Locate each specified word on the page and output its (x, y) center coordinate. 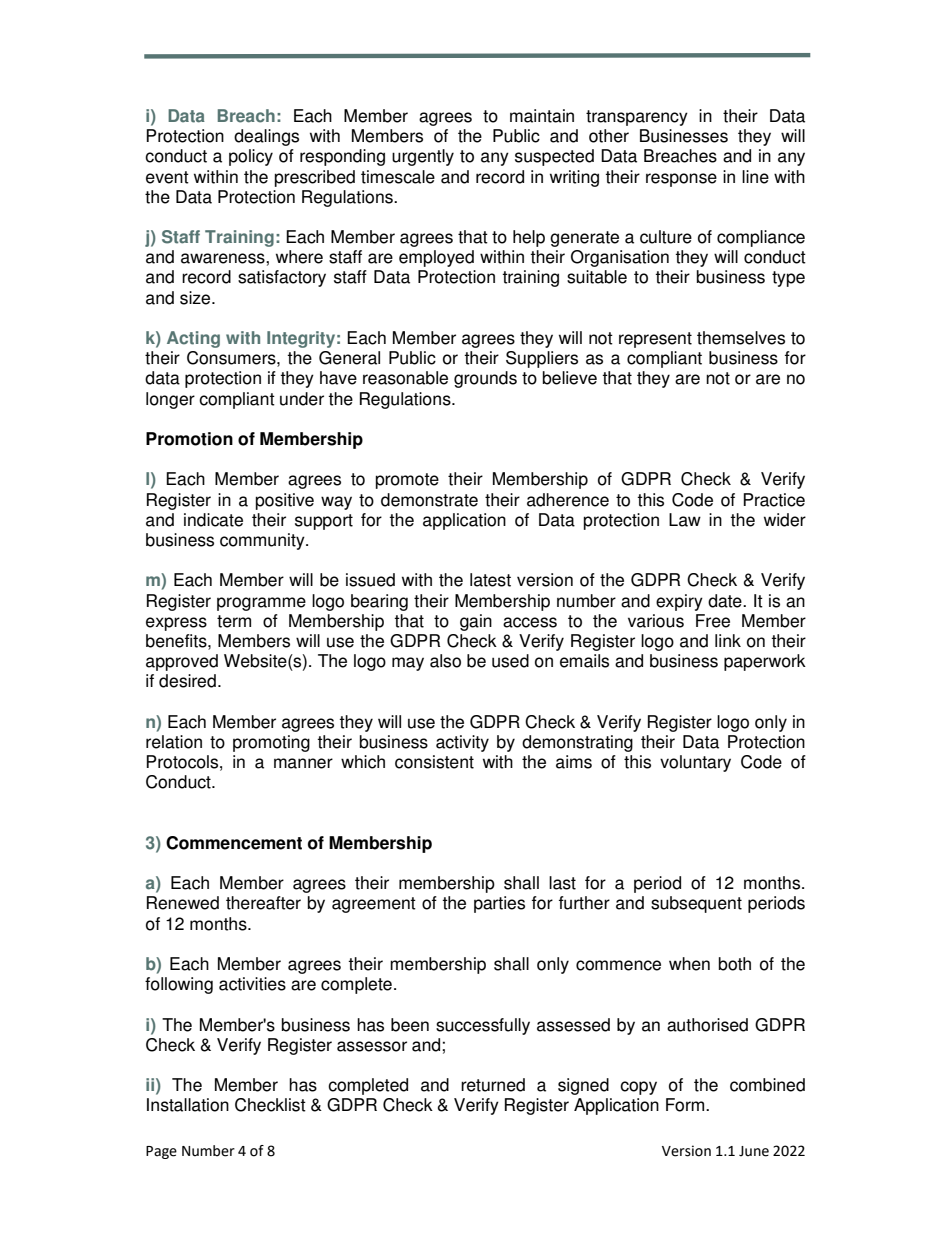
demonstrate (429, 500)
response (681, 180)
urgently (423, 157)
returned (493, 1085)
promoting (271, 743)
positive (285, 501)
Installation (188, 1105)
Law (685, 520)
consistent (434, 762)
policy (251, 157)
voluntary (695, 763)
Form (686, 1105)
